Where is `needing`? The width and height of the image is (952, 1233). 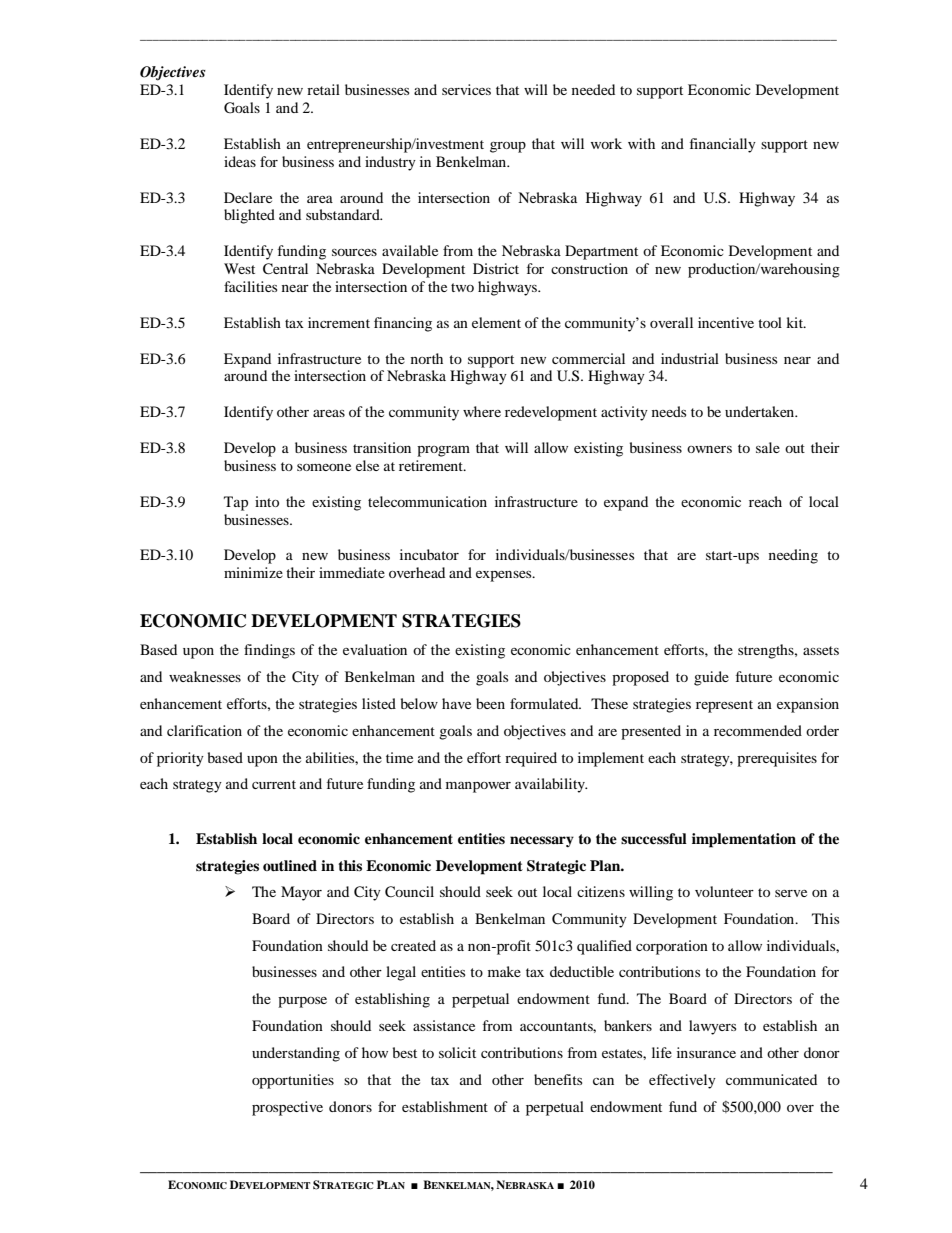 needing is located at coordinates (793, 556).
